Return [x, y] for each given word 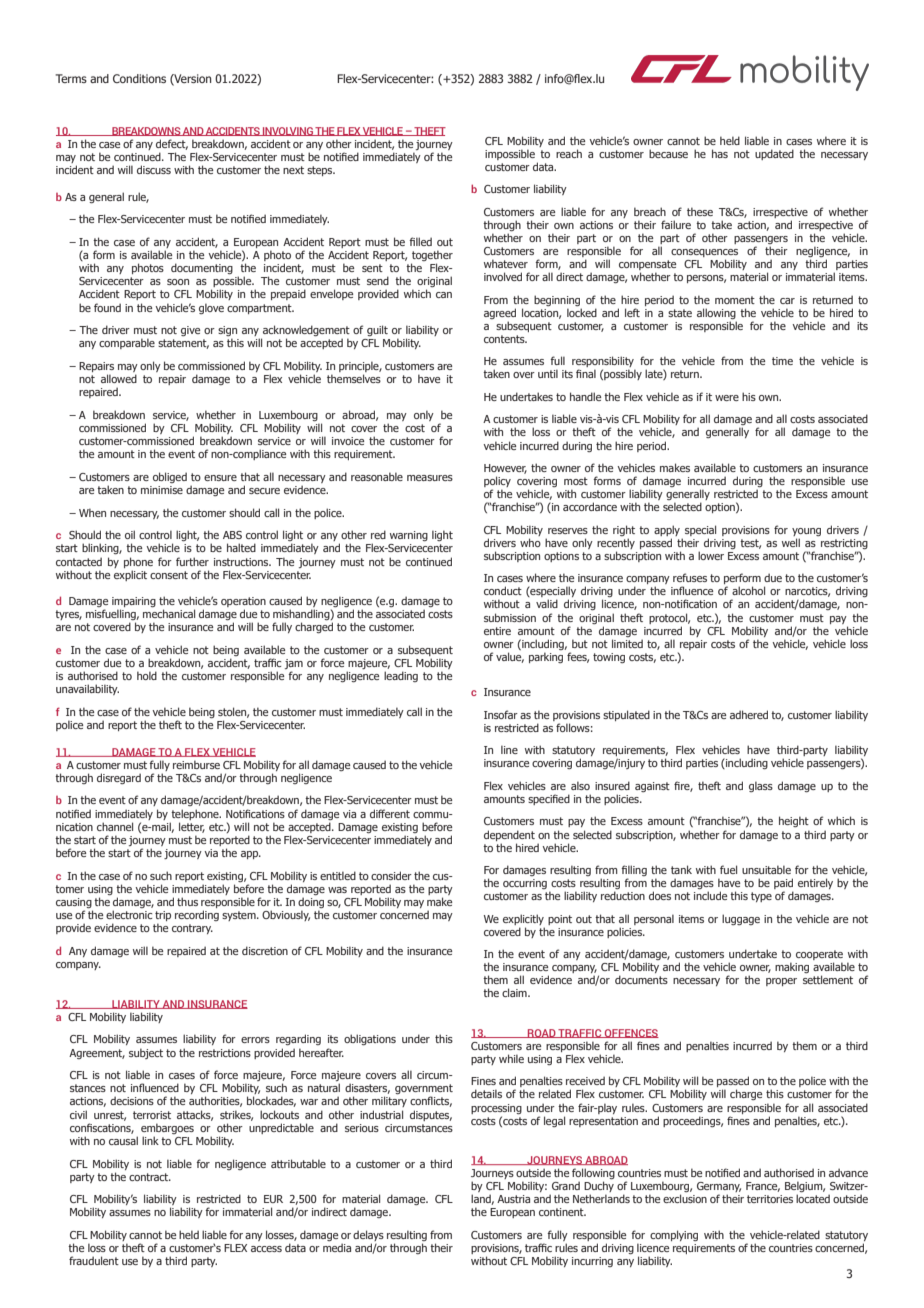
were [727, 398]
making [792, 967]
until [548, 373]
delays [368, 1237]
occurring [525, 884]
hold [147, 675]
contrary [192, 929]
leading [401, 676]
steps [321, 171]
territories [770, 1199]
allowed [119, 378]
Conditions [139, 78]
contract [150, 1177]
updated [774, 154]
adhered [749, 714]
